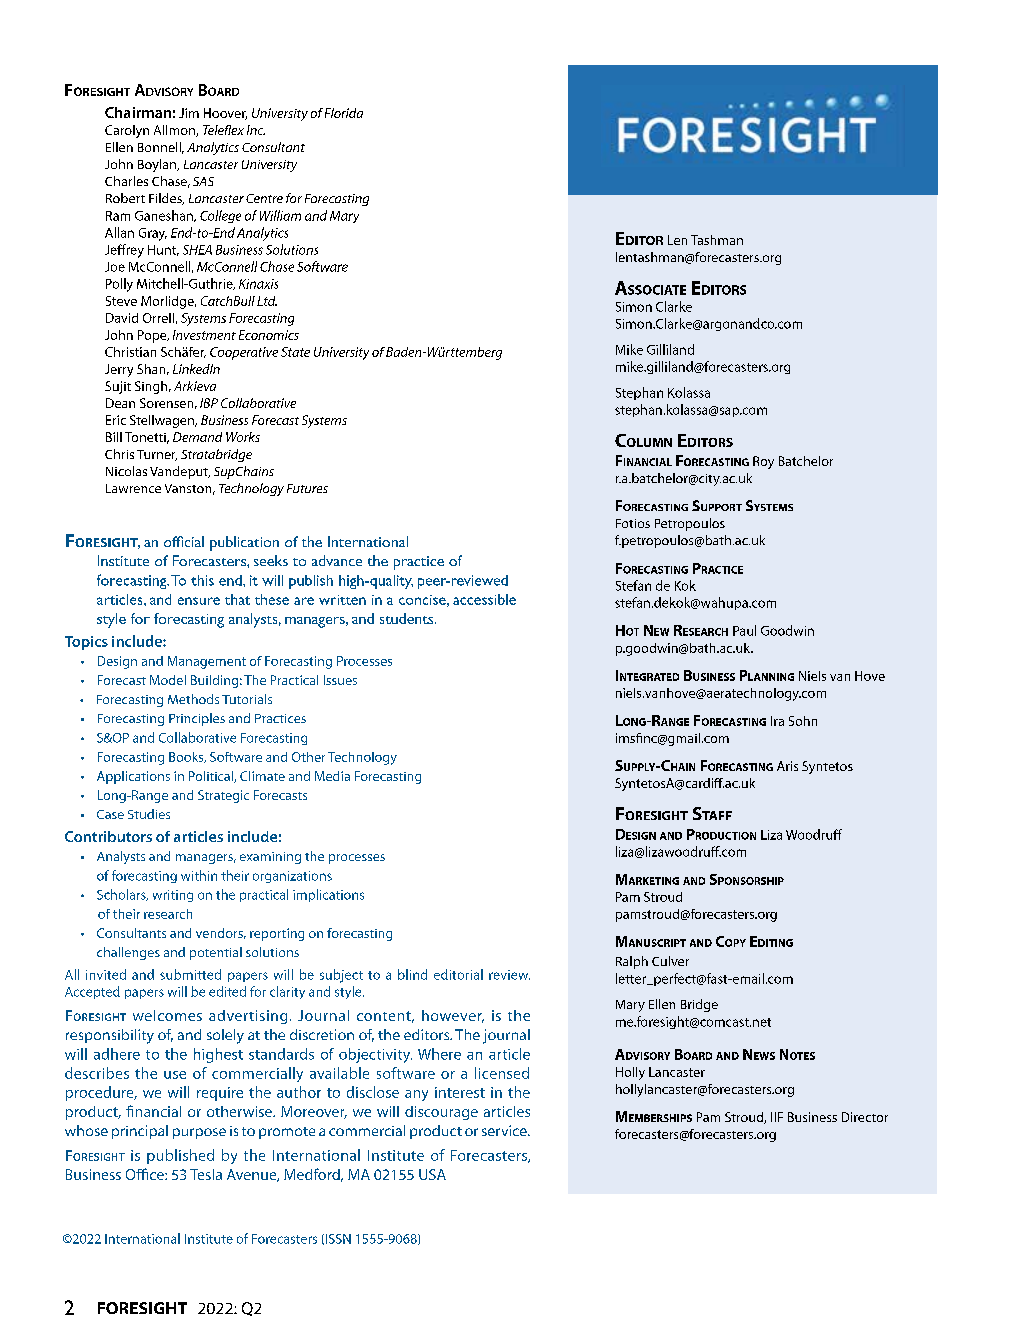  What do you see at coordinates (204, 335) in the screenshot?
I see `Investment` at bounding box center [204, 335].
